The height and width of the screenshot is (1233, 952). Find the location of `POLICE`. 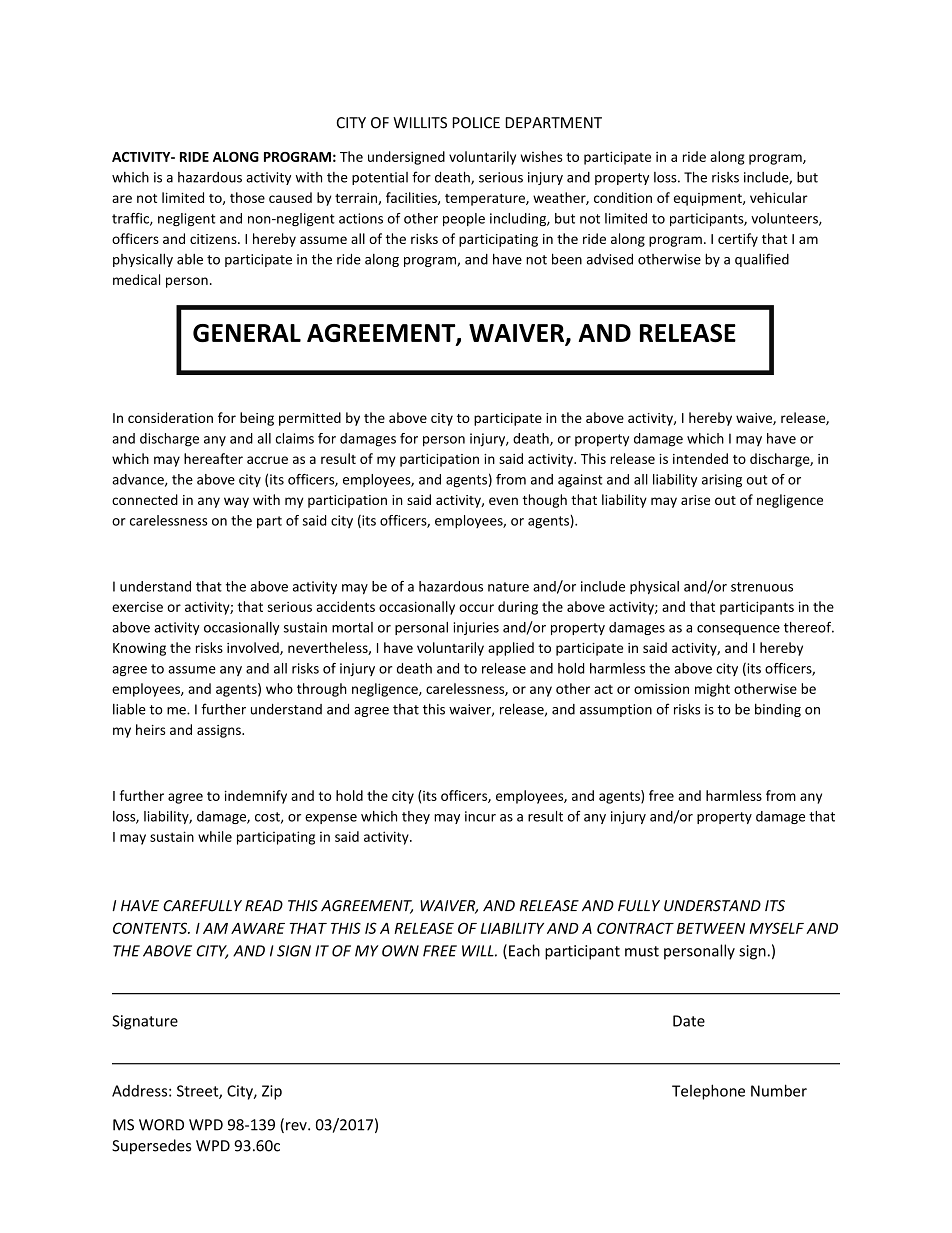

POLICE is located at coordinates (476, 123).
